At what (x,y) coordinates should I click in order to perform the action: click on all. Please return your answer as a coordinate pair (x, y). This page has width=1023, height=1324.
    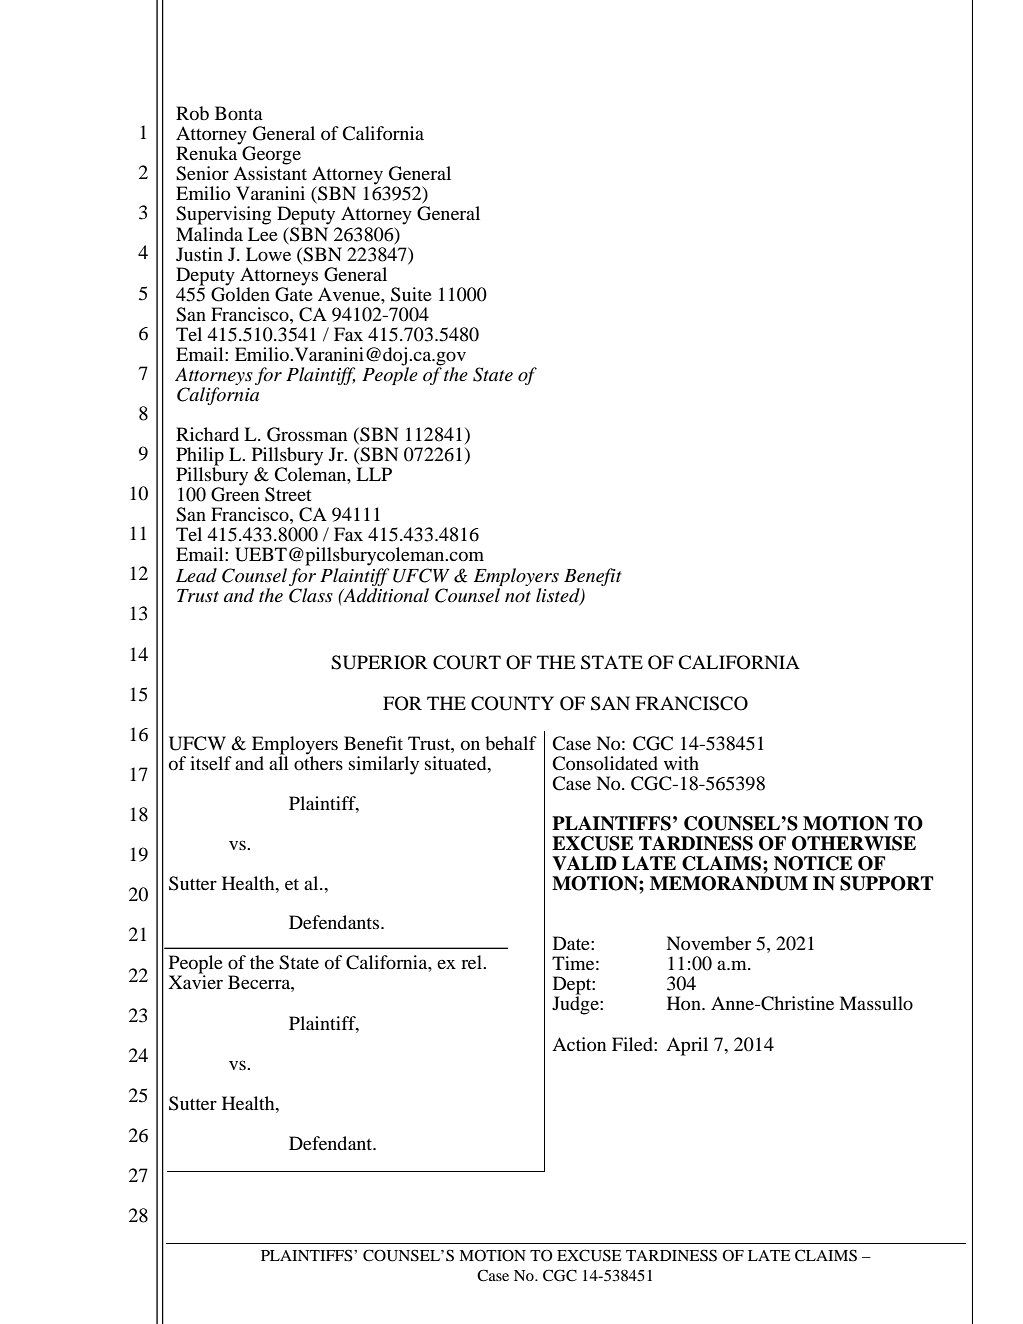
    Looking at the image, I should click on (279, 762).
